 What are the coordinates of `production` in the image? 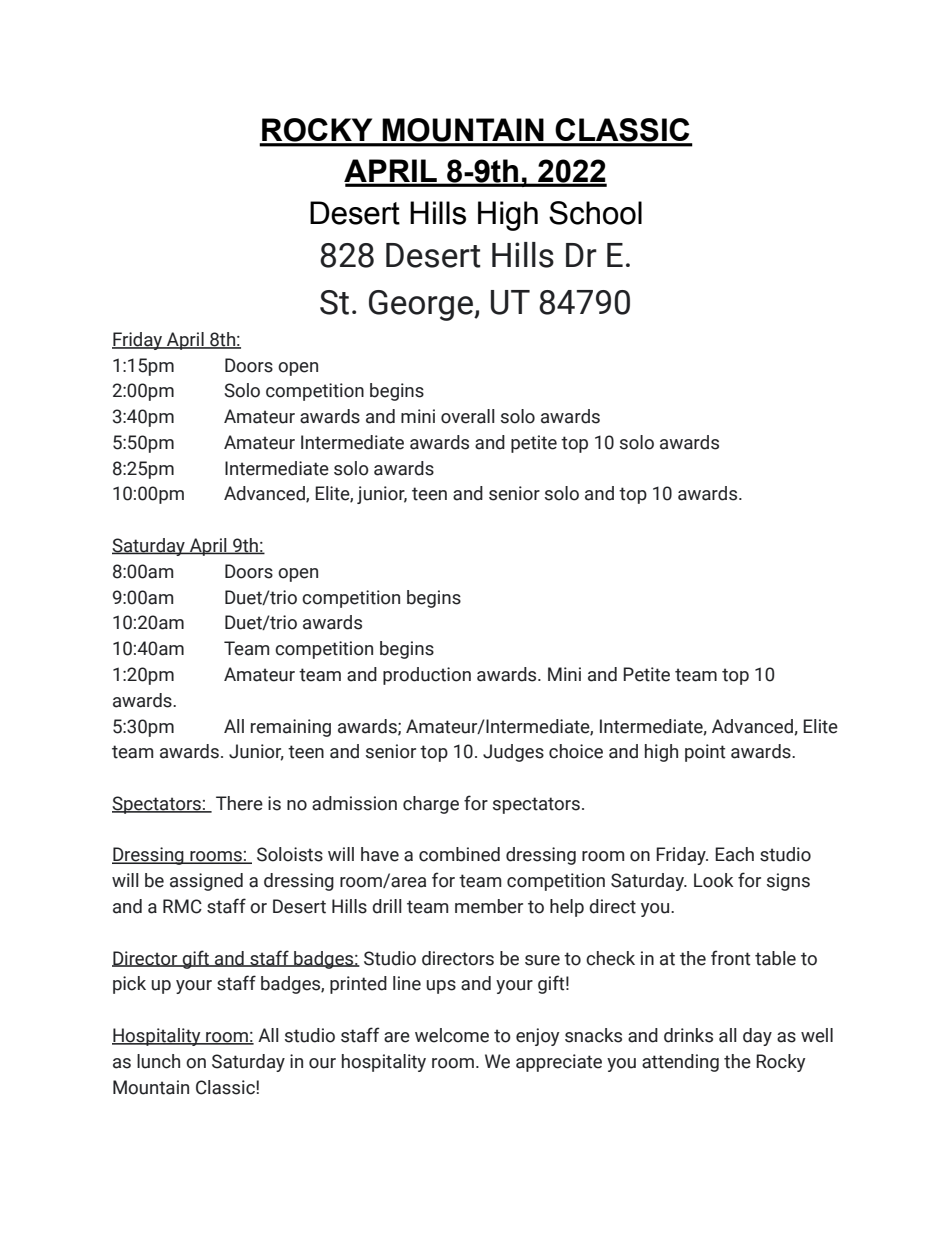 It's located at (427, 676).
